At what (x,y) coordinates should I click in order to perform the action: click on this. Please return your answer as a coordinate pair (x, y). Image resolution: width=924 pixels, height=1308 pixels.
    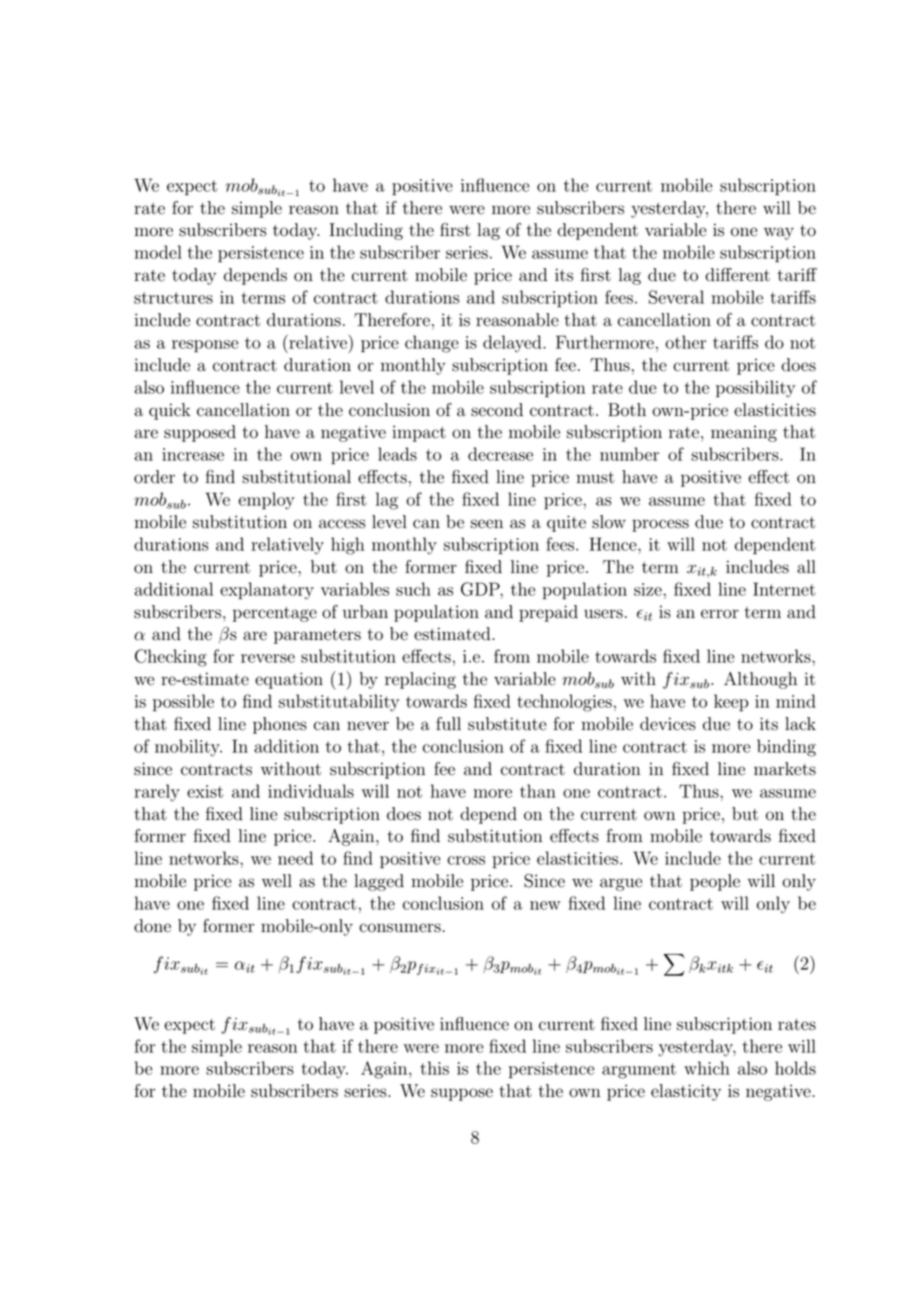
    Looking at the image, I should click on (434, 1068).
